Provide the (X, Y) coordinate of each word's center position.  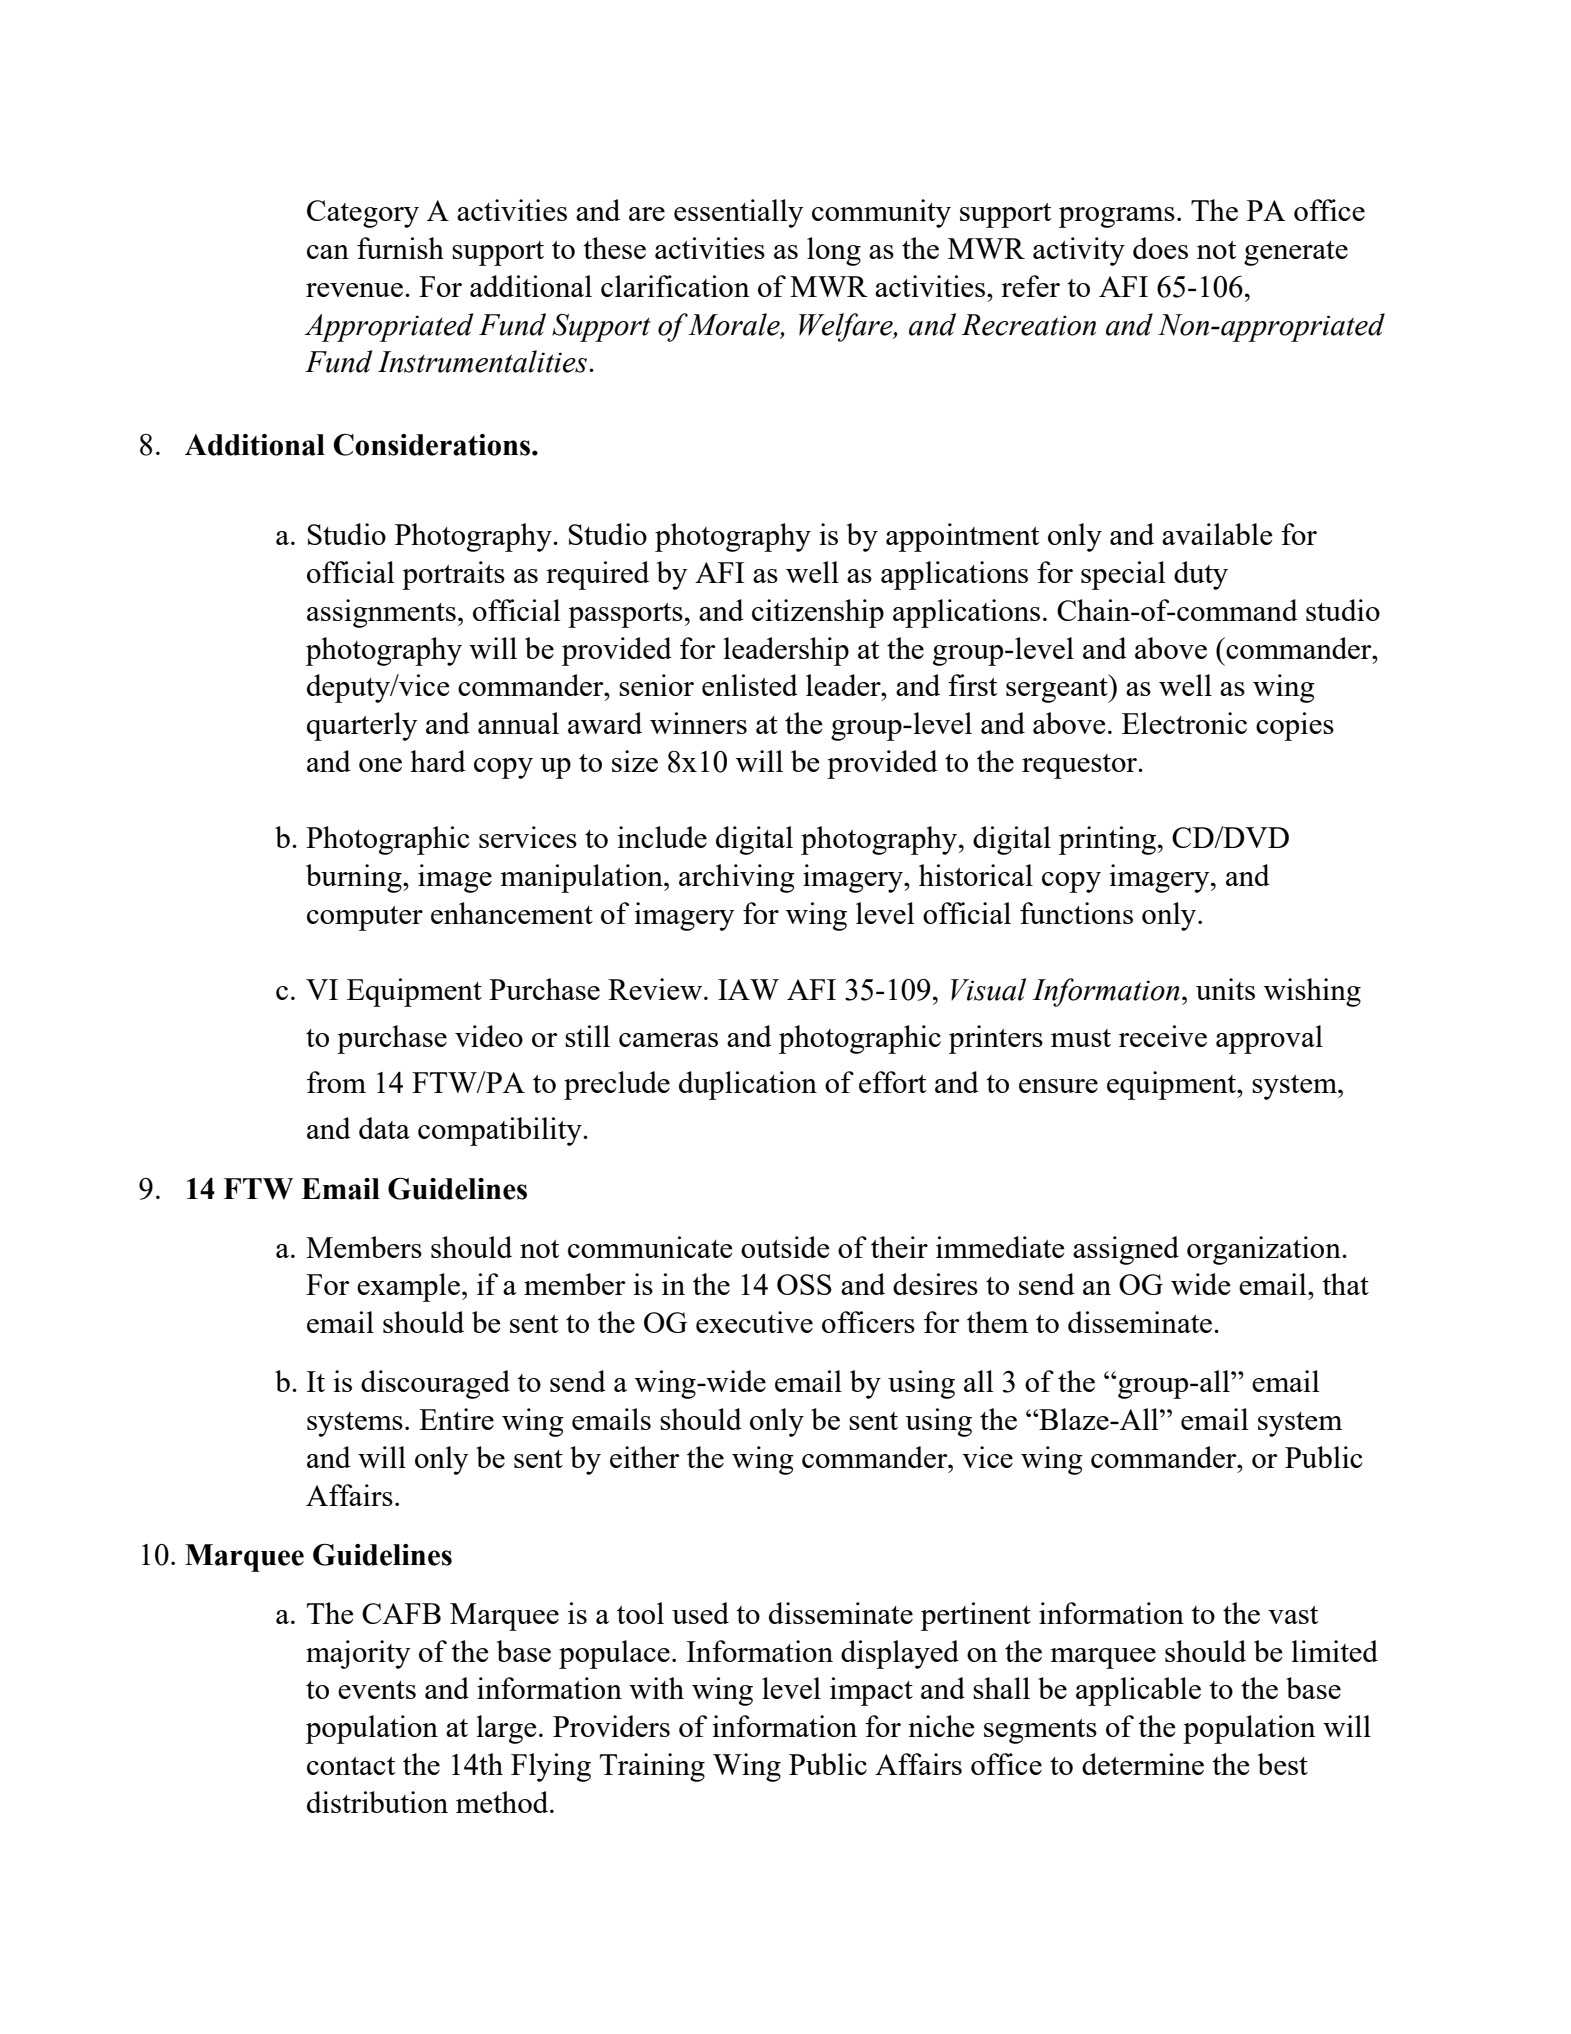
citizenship (818, 613)
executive (754, 1322)
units (1225, 989)
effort (892, 1082)
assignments (381, 613)
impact (871, 1691)
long (834, 251)
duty (1201, 575)
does (1160, 248)
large (507, 1729)
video (489, 1036)
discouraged (435, 1384)
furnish (400, 248)
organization (1265, 1250)
